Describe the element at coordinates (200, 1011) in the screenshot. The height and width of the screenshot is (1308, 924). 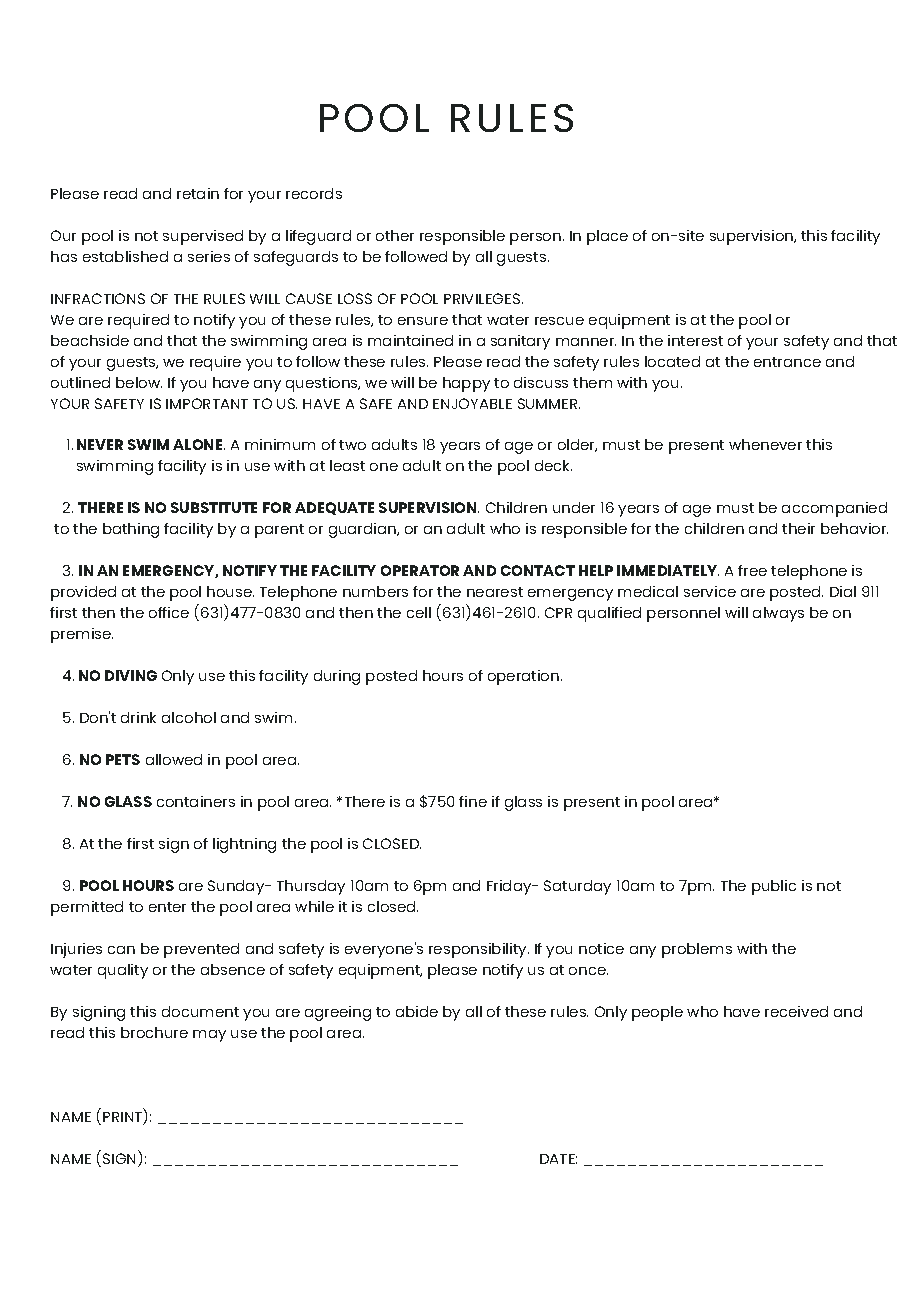
I see `document` at that location.
